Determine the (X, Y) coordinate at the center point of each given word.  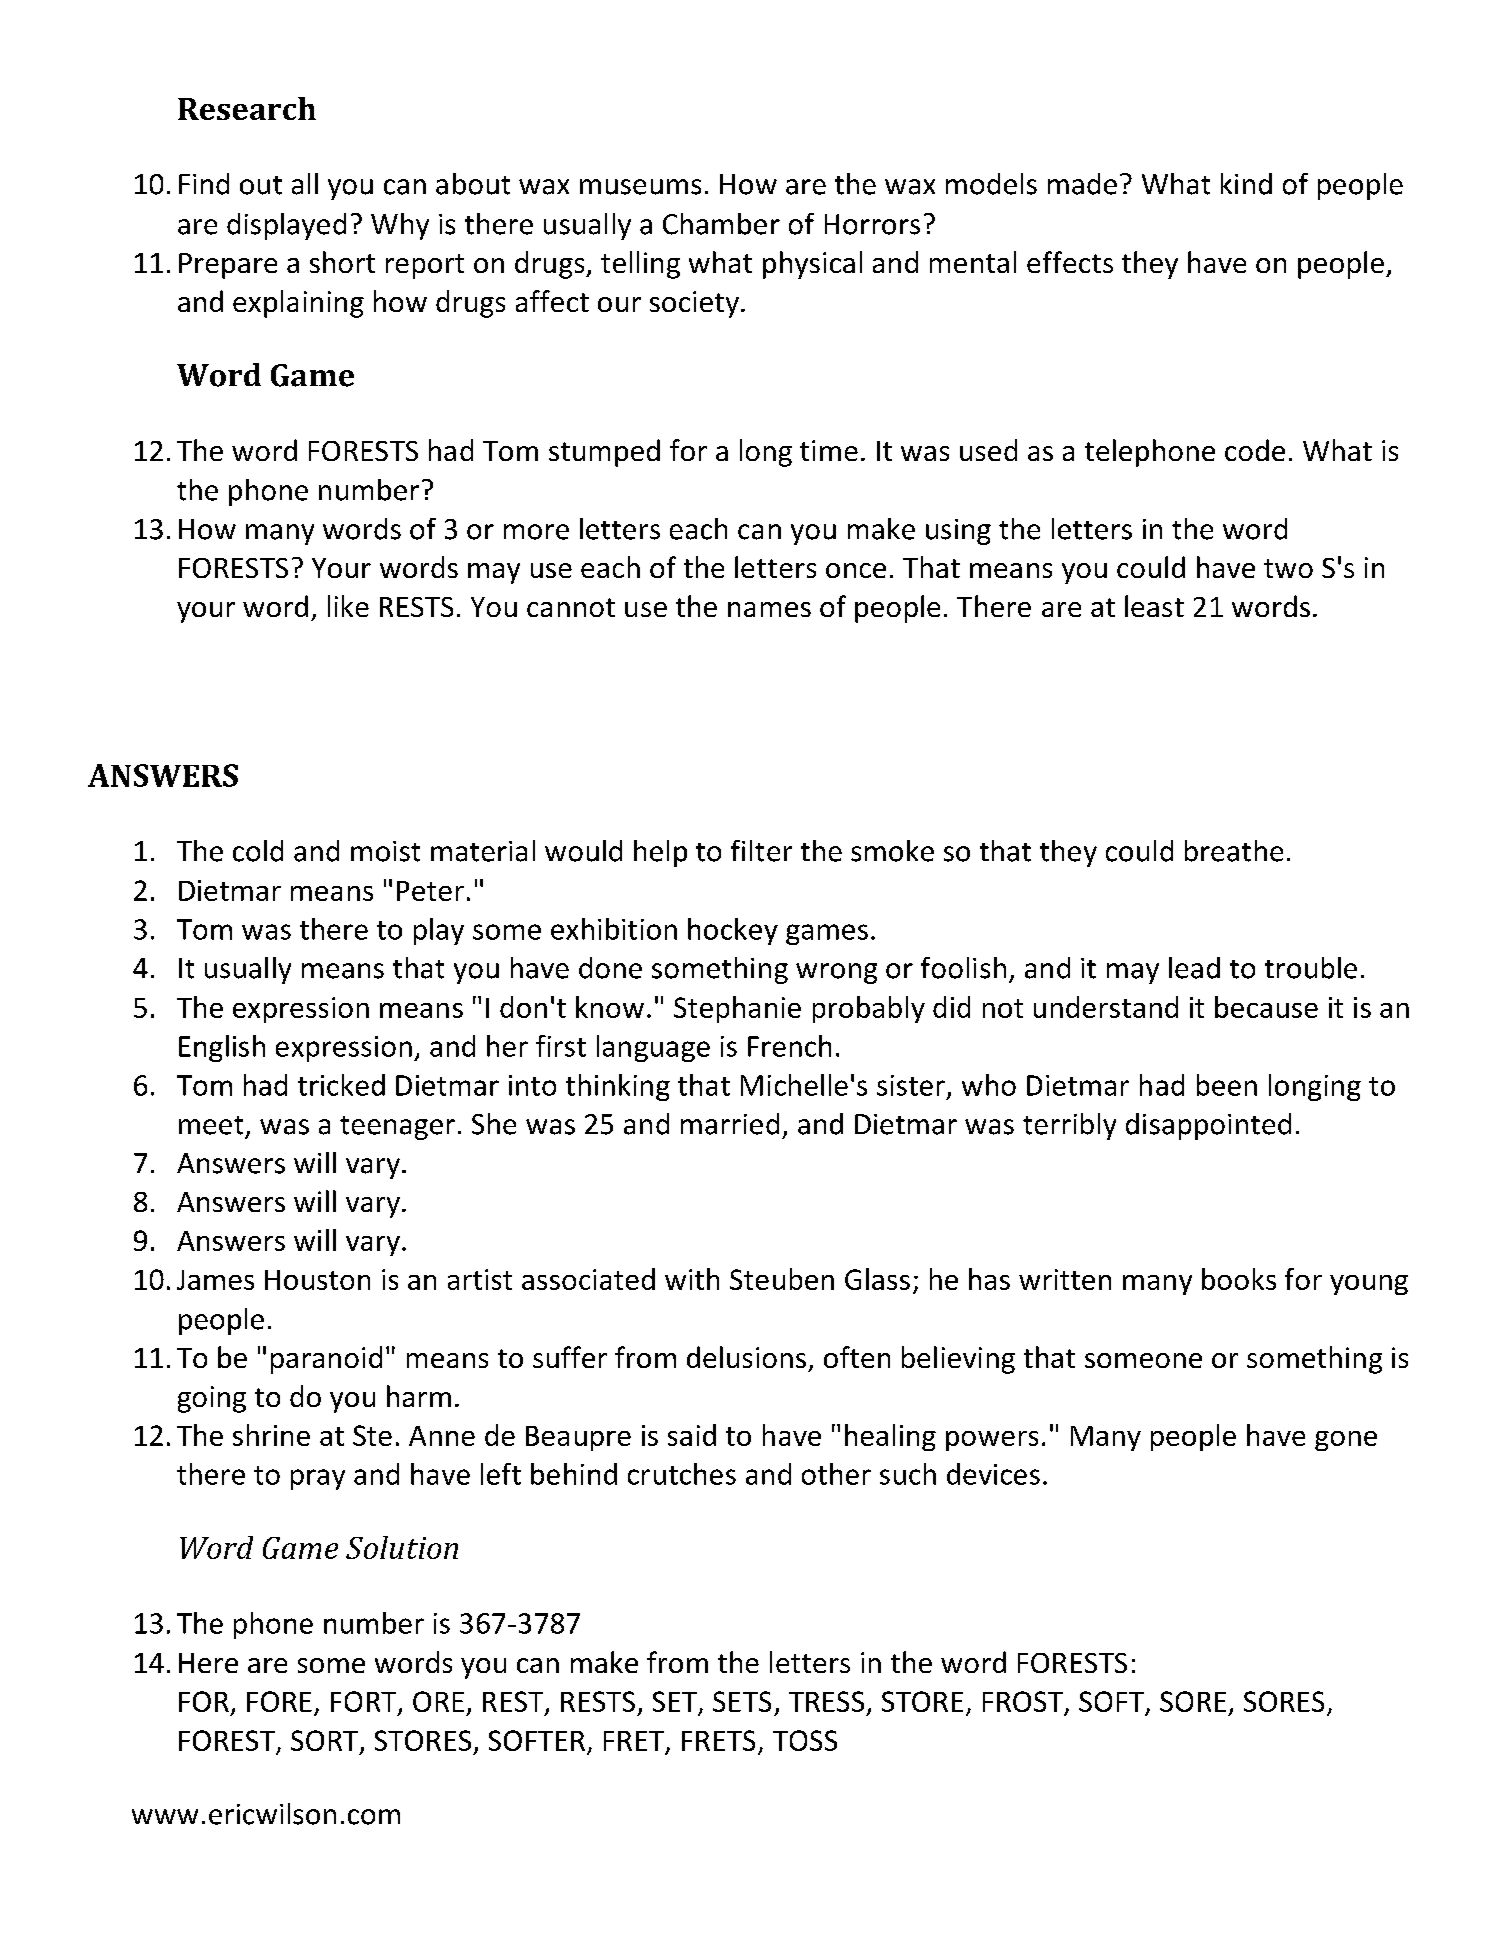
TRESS (826, 1701)
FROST (1024, 1703)
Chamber (721, 224)
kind (1246, 184)
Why (400, 226)
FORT (365, 1703)
